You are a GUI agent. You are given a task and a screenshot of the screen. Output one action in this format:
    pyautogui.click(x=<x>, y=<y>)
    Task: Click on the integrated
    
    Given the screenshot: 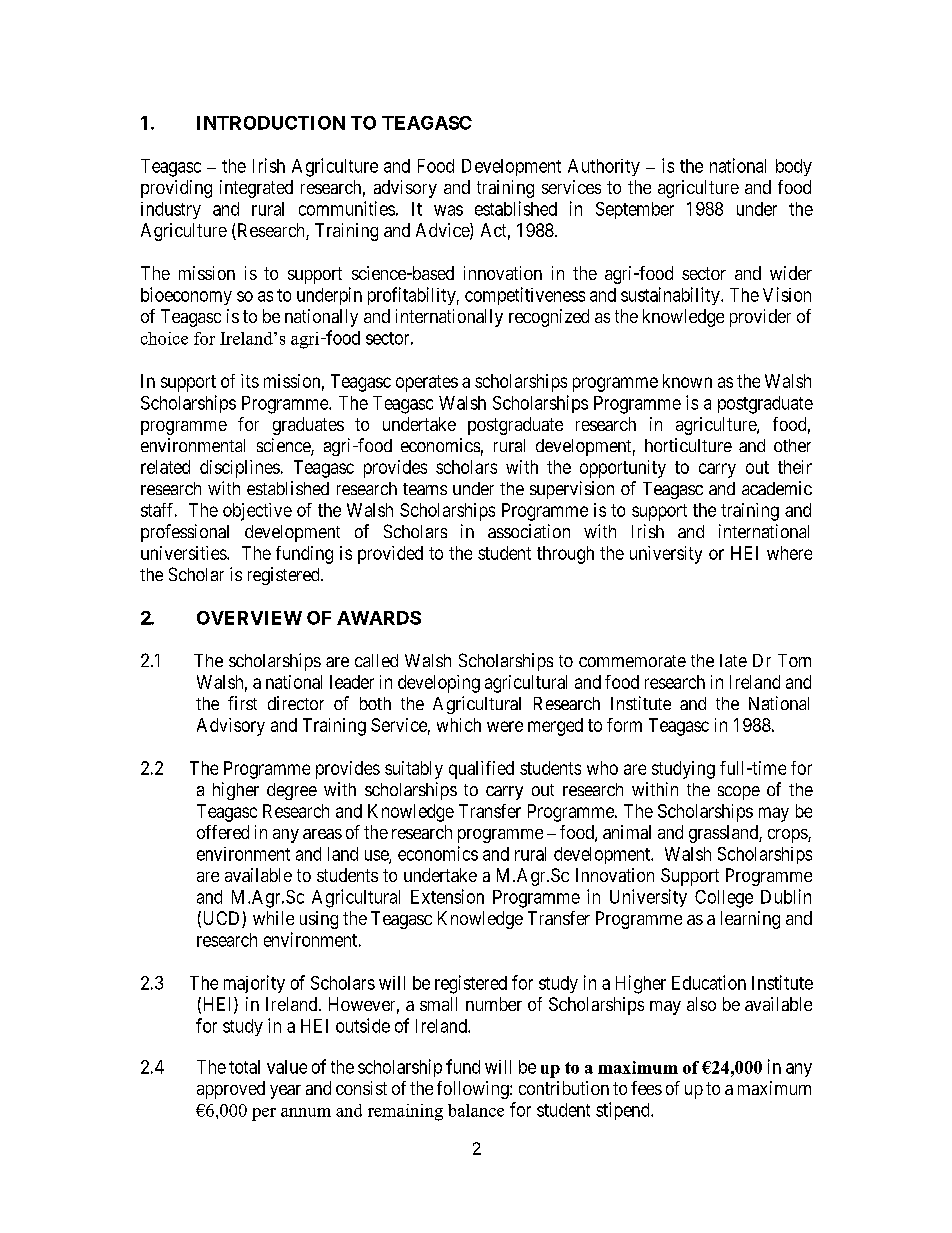 What is the action you would take?
    pyautogui.click(x=256, y=189)
